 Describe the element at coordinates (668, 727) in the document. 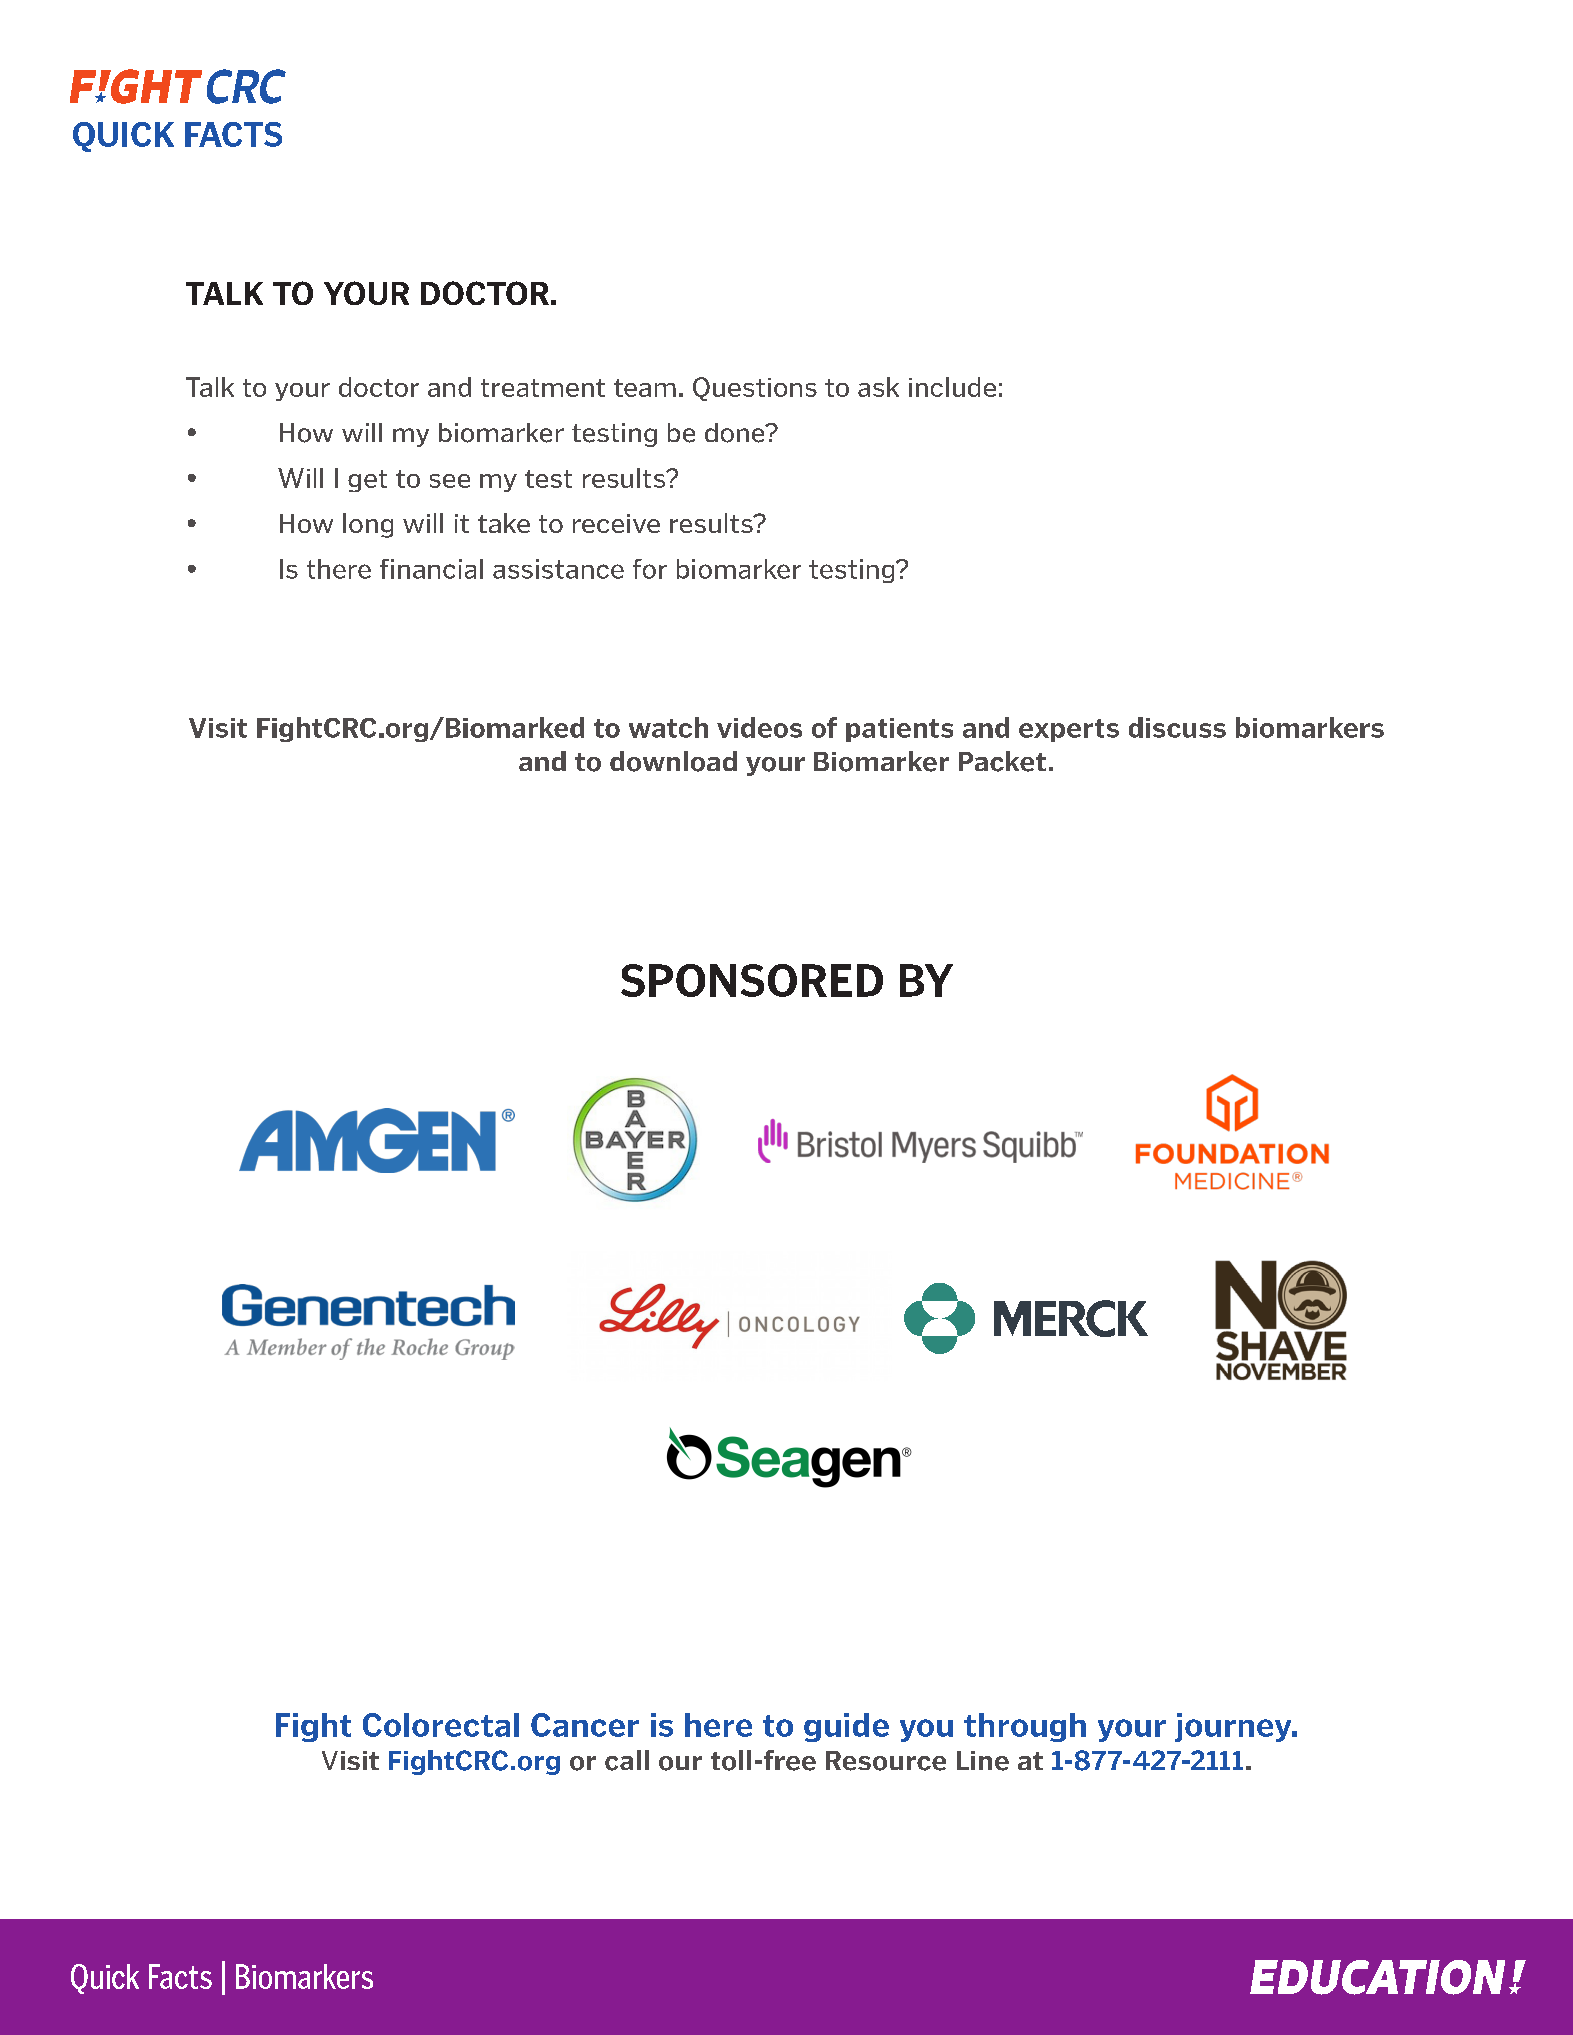

I see `watch` at that location.
